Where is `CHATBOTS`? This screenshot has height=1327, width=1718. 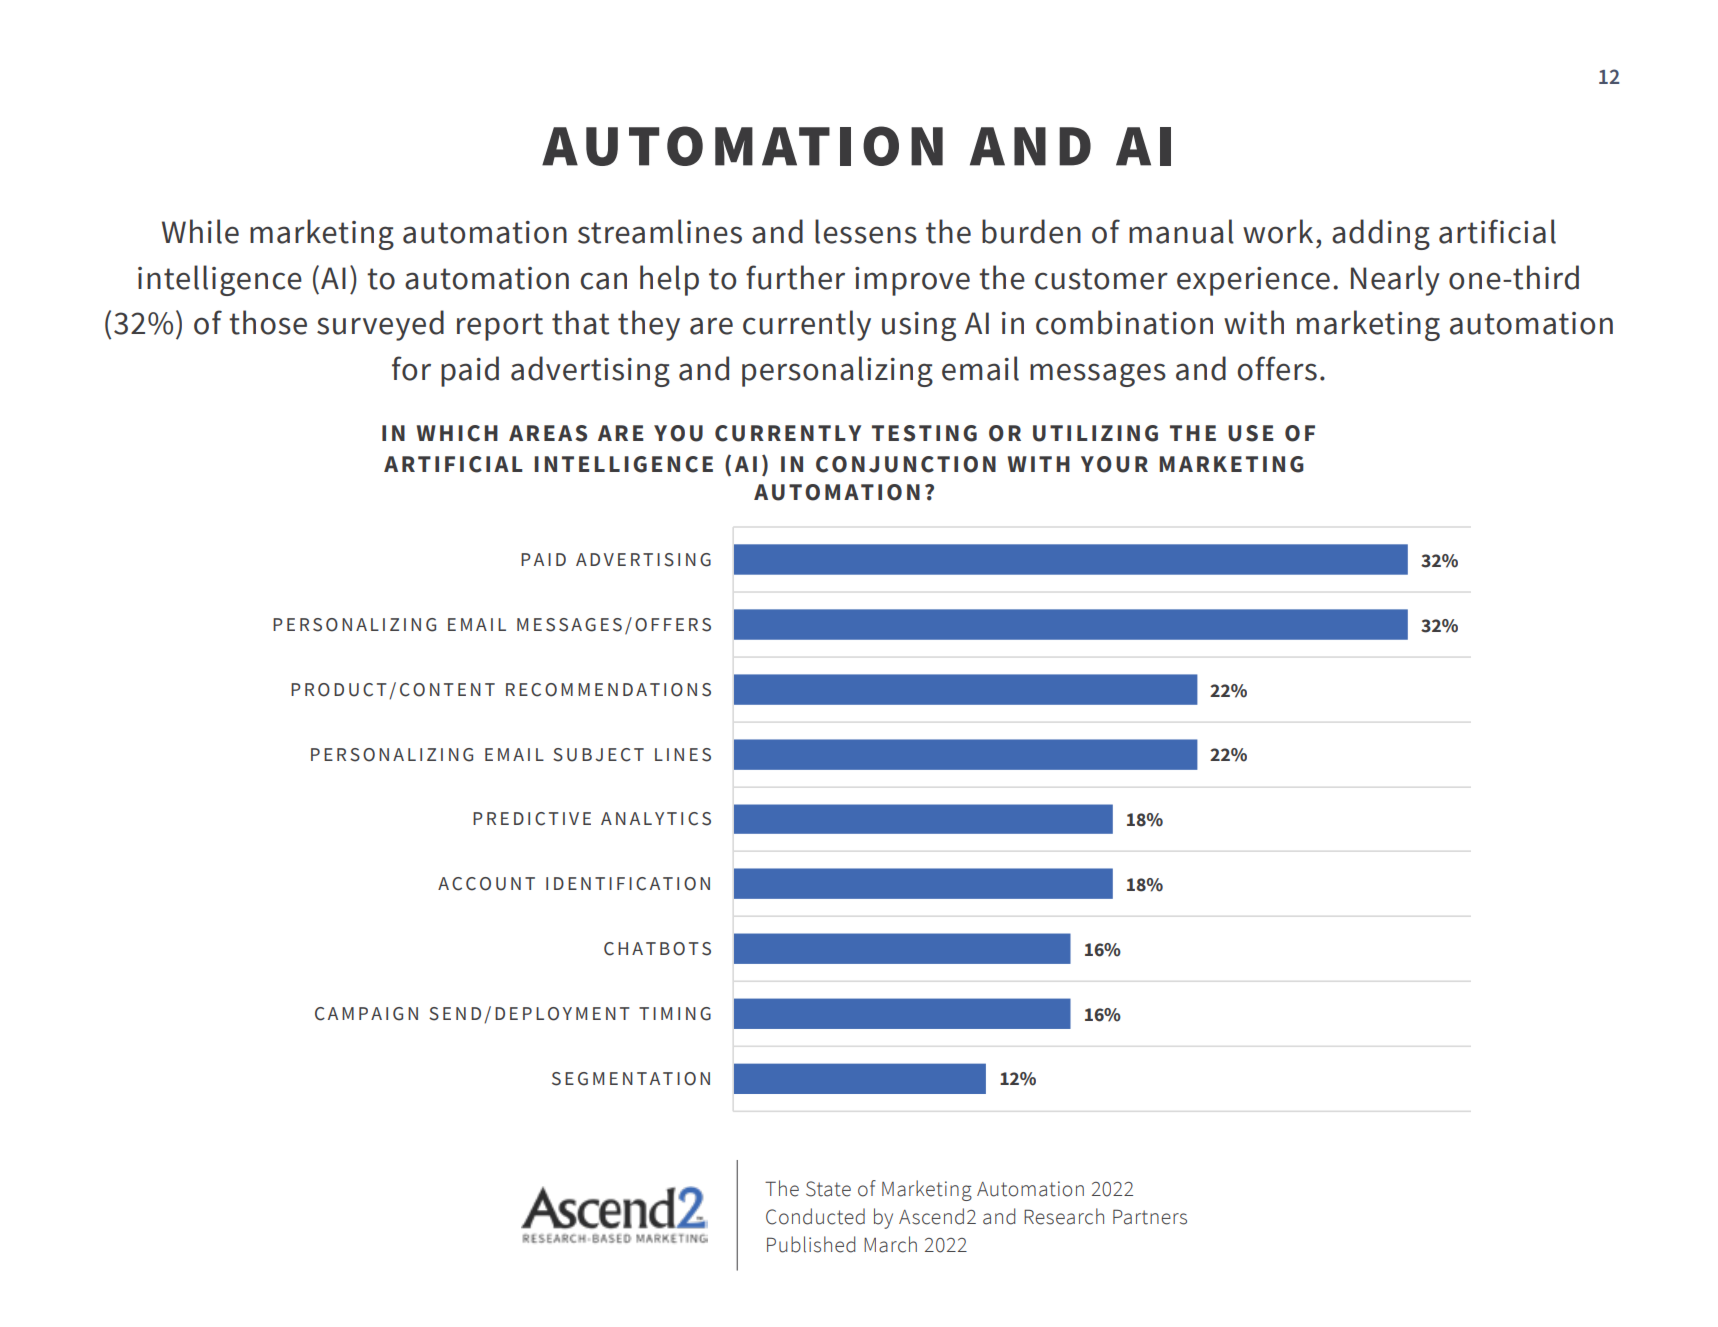
CHATBOTS is located at coordinates (657, 949).
